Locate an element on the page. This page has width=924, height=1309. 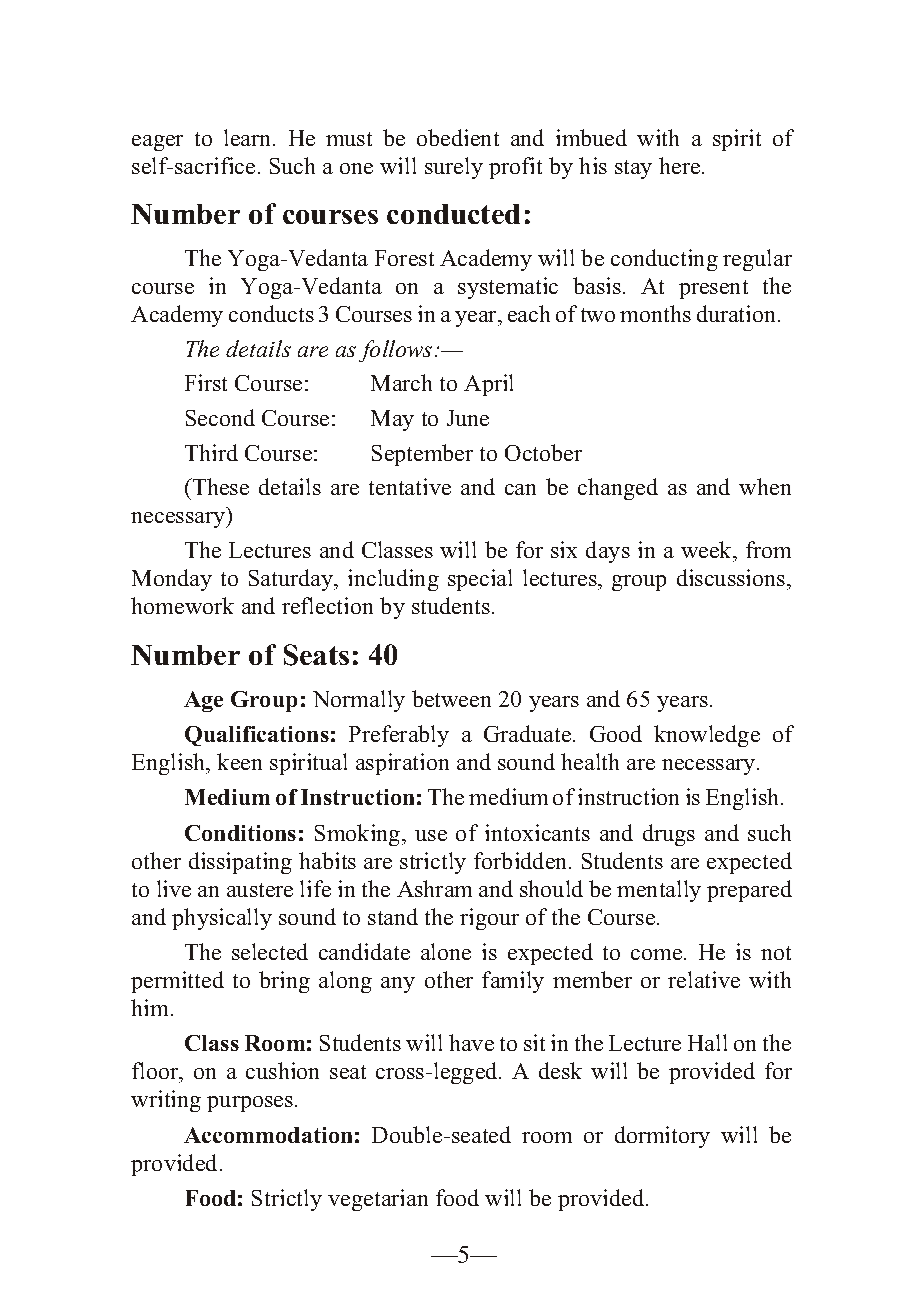
learn is located at coordinates (249, 137).
